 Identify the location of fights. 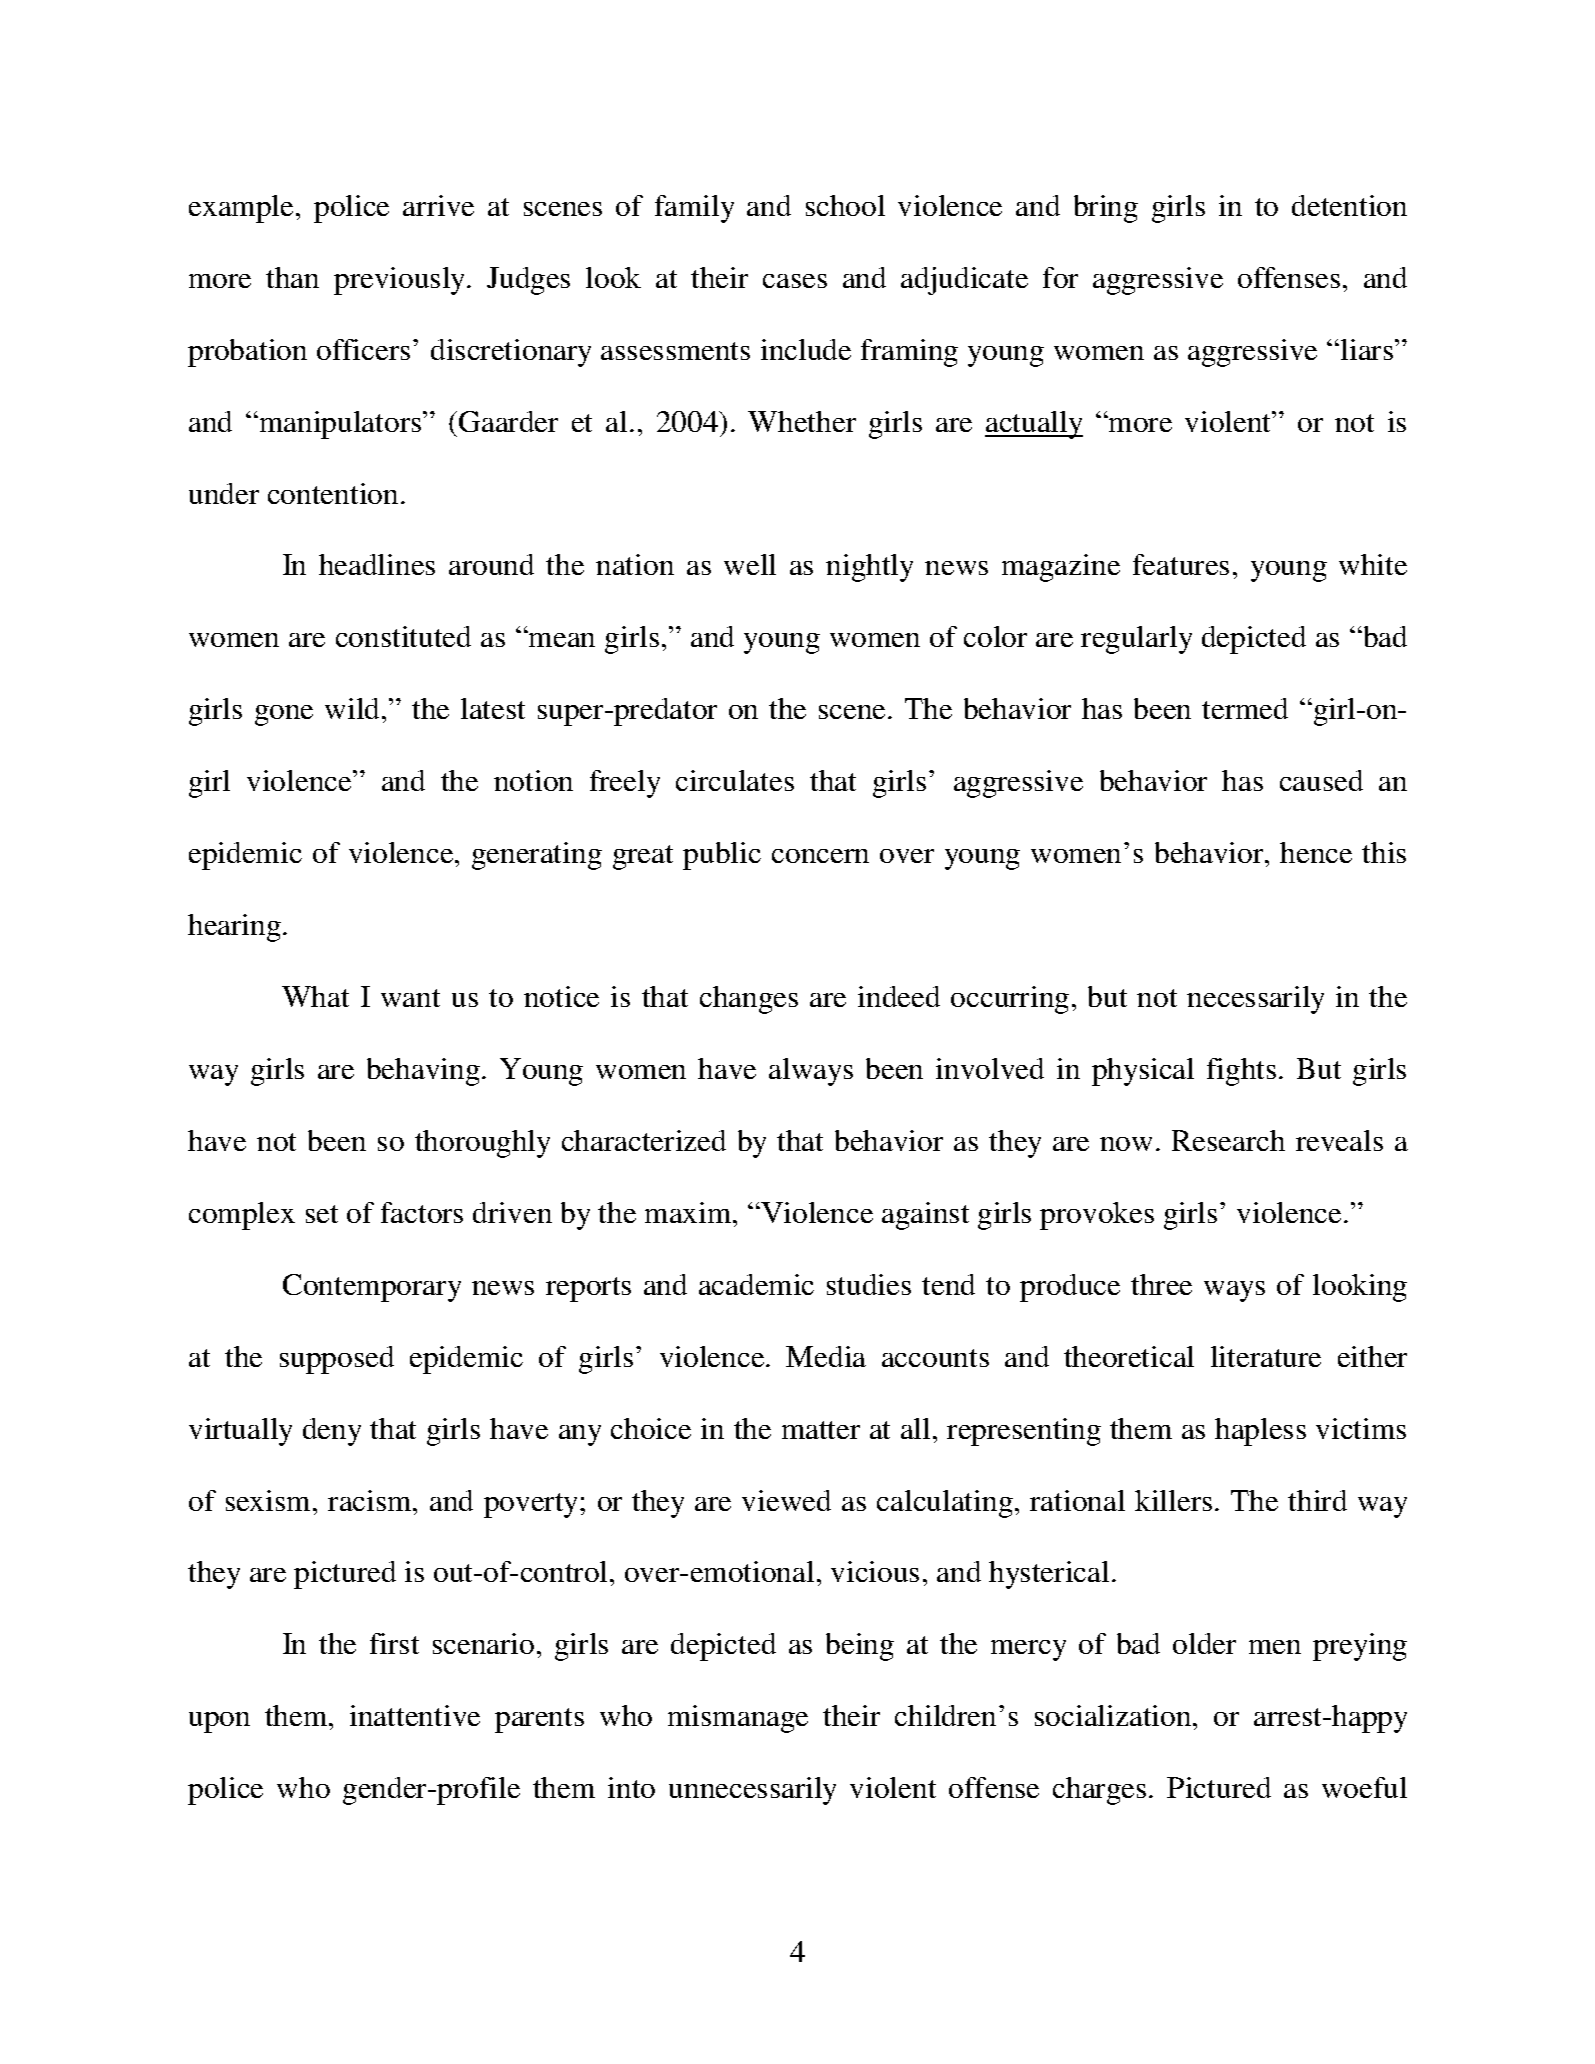
(1241, 1072).
